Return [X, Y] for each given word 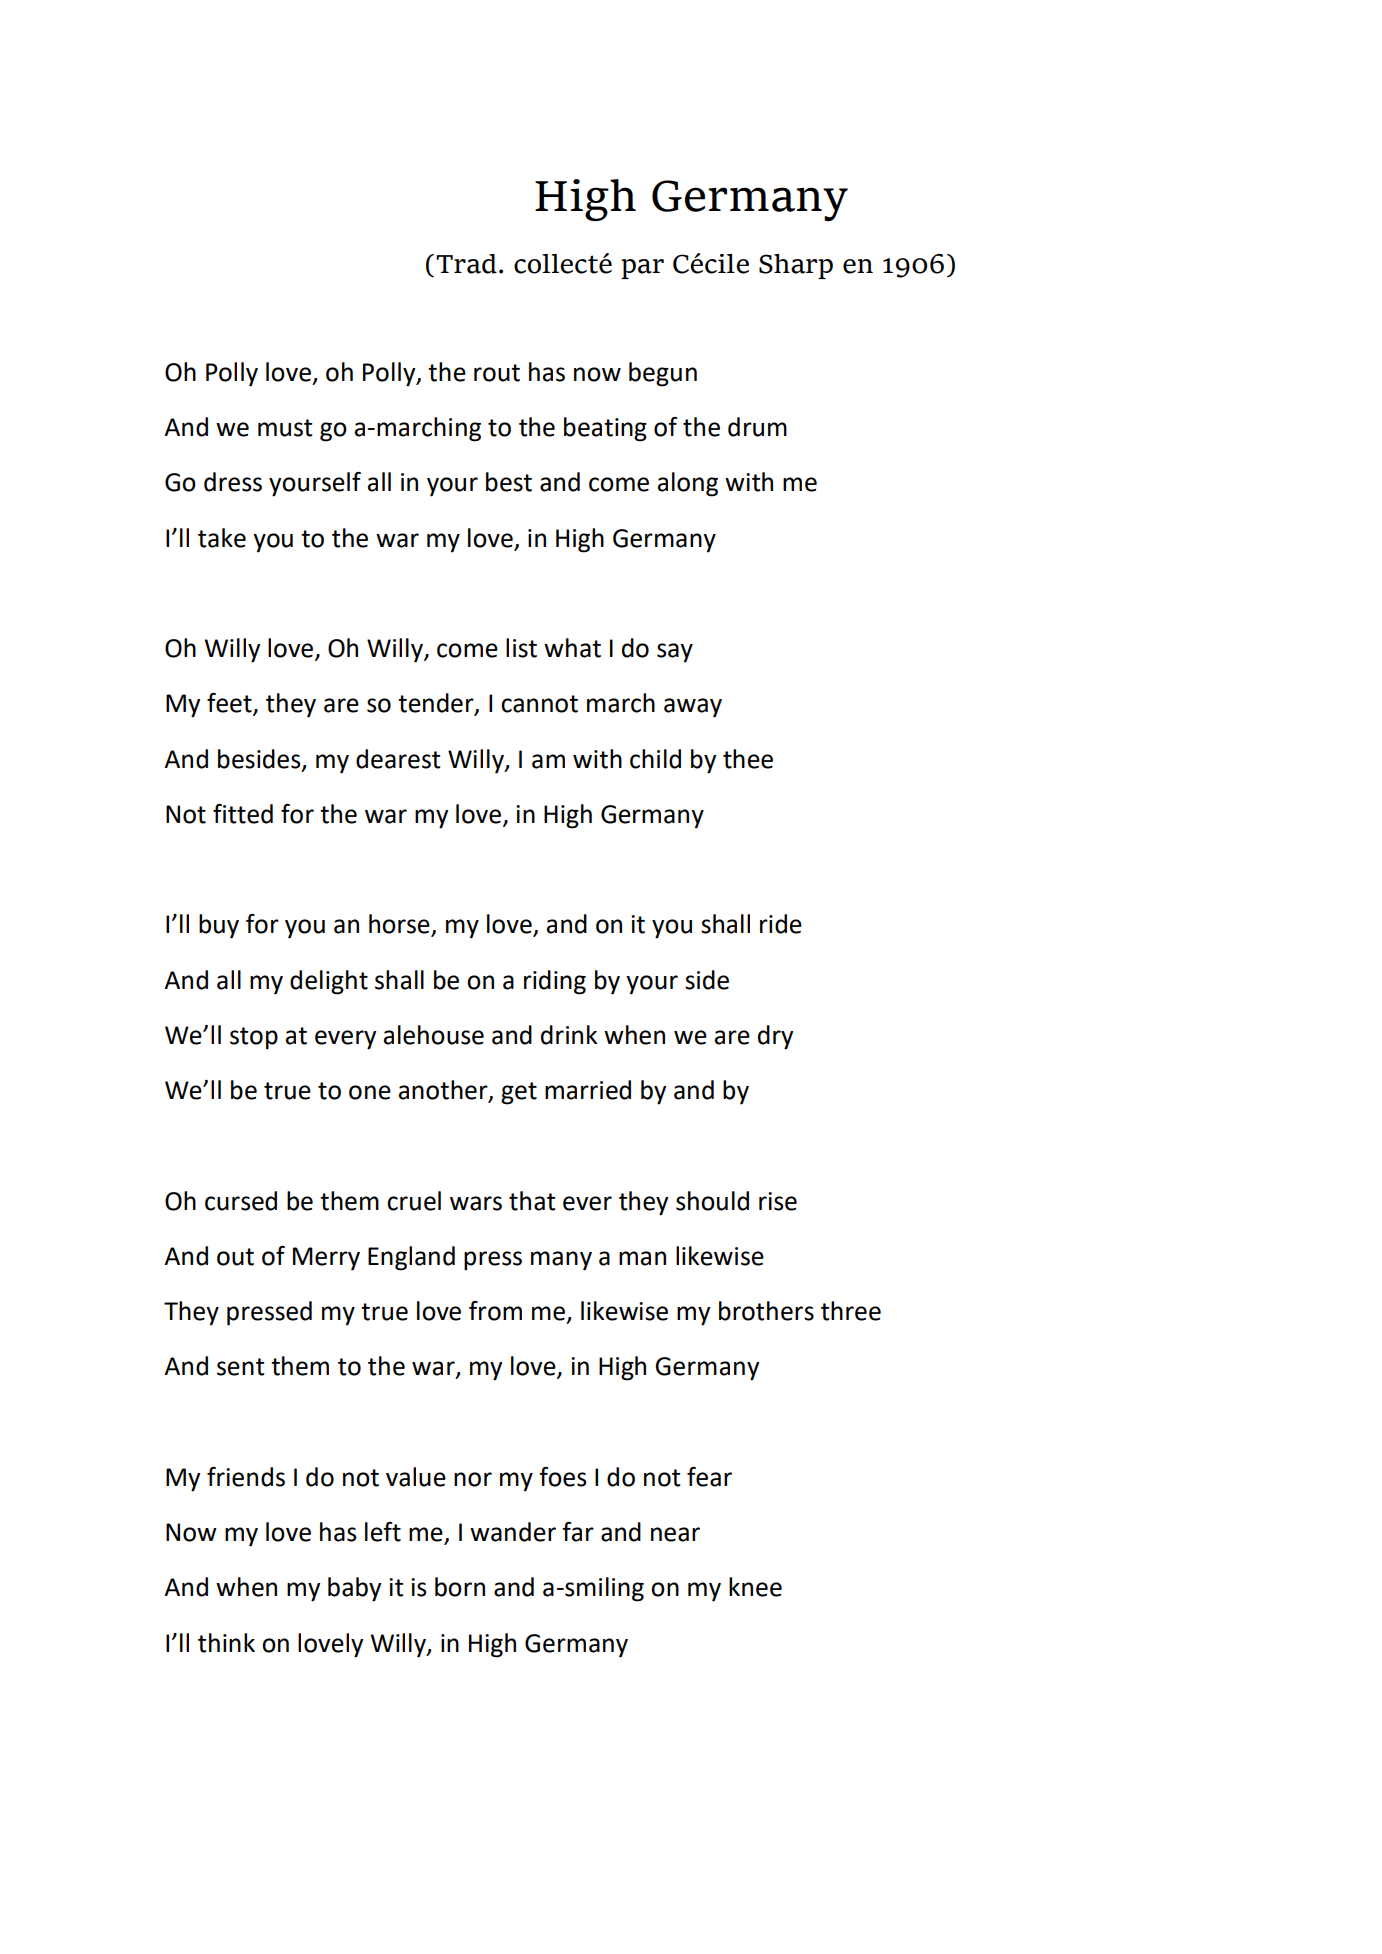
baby [354, 1589]
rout [497, 373]
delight [329, 982]
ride [781, 924]
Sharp [796, 266]
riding [555, 982]
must [285, 428]
